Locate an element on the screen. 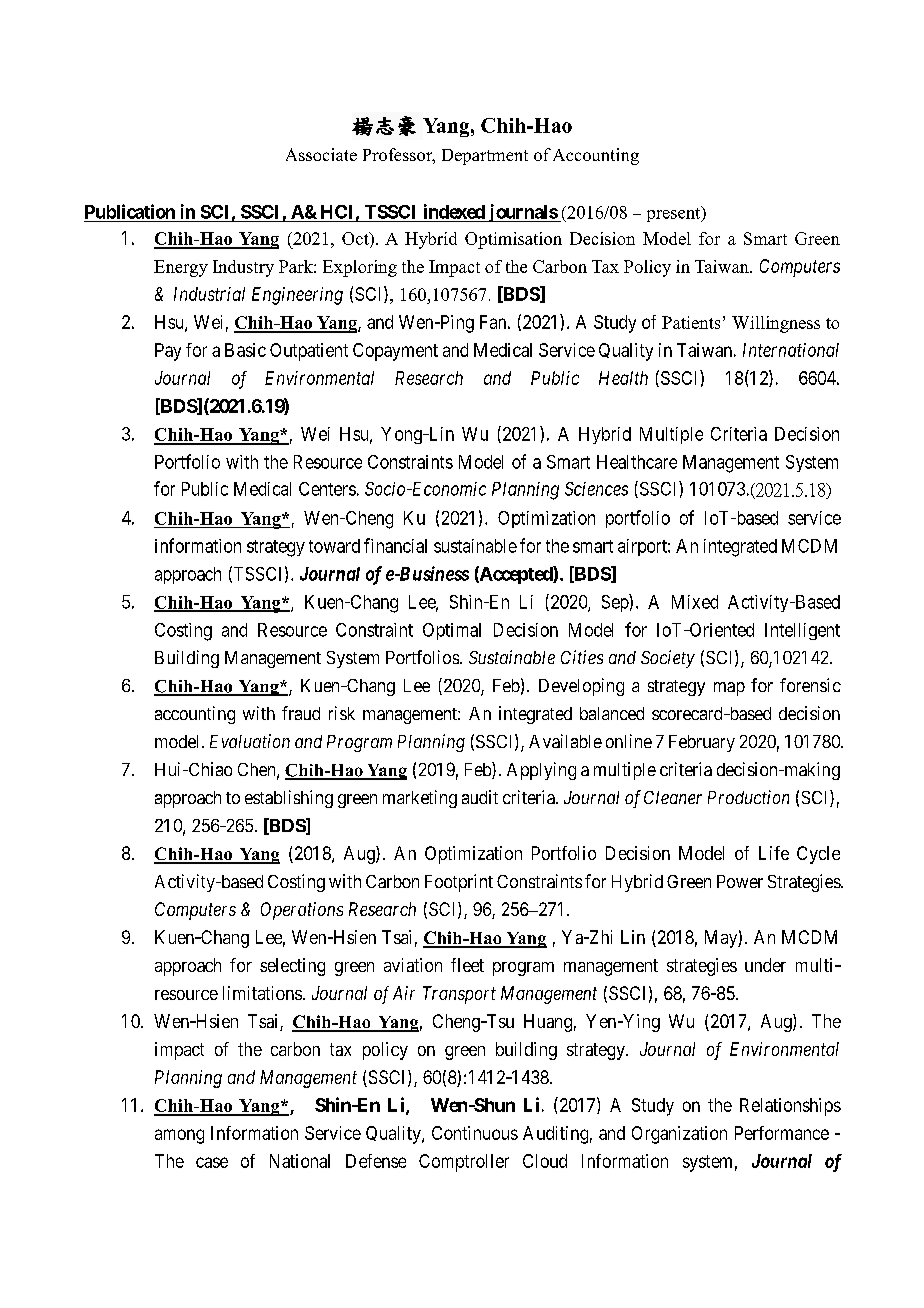  Continuous is located at coordinates (475, 1133).
